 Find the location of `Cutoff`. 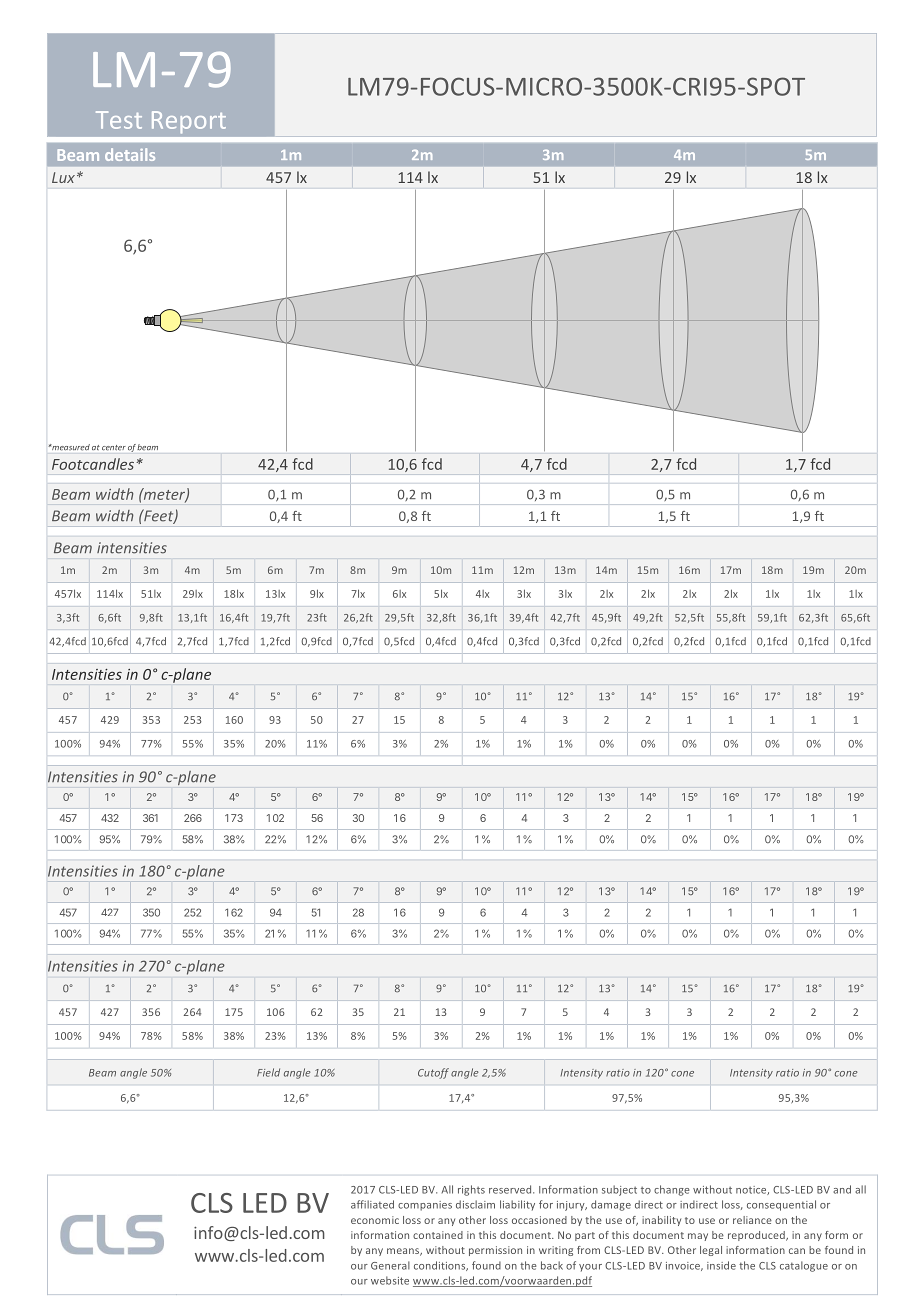

Cutoff is located at coordinates (433, 1073).
